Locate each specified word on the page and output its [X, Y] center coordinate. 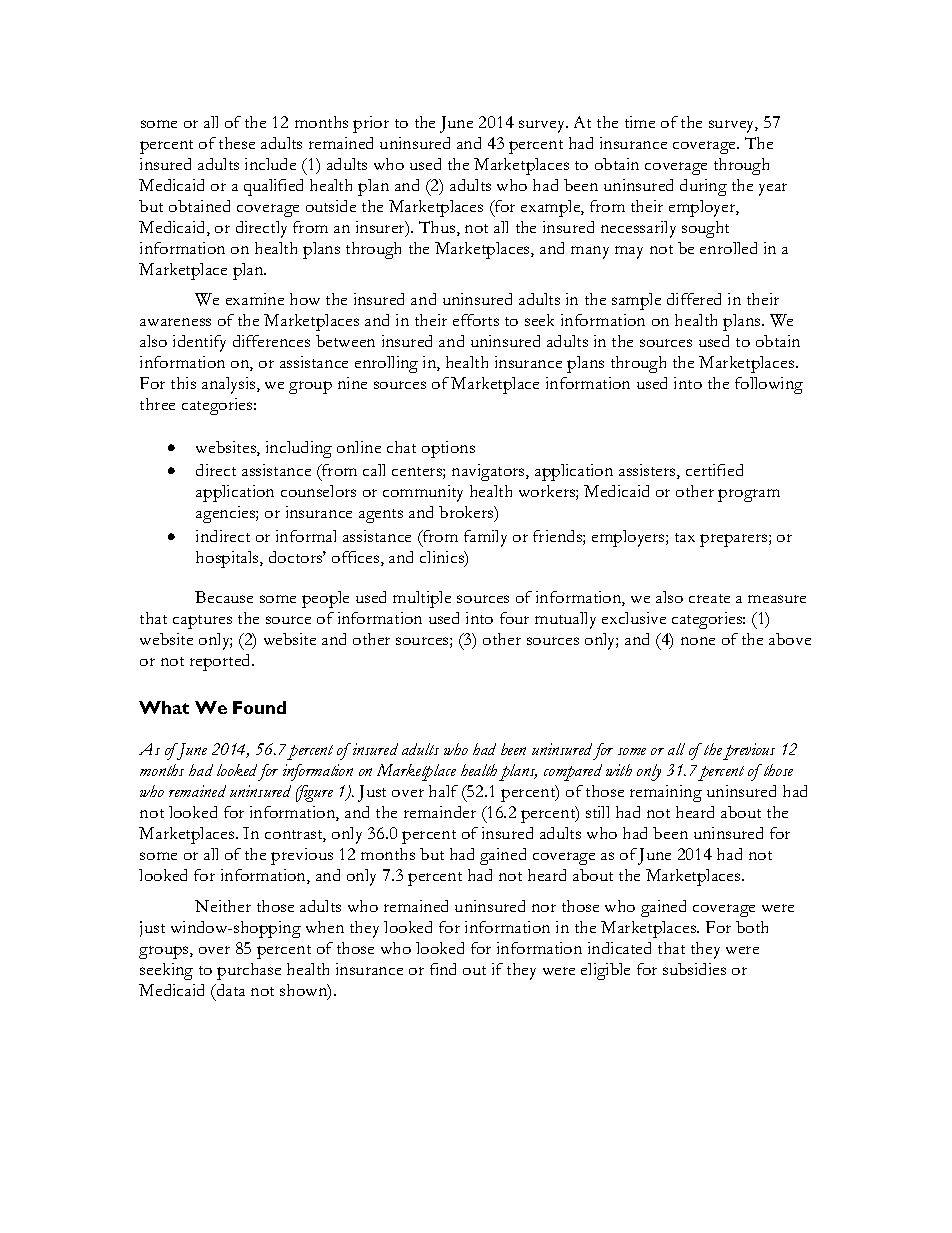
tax [685, 537]
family [485, 538]
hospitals [228, 559]
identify [199, 343]
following [769, 385]
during [703, 187]
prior [371, 124]
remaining [666, 793]
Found [259, 707]
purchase [249, 971]
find [443, 969]
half [443, 791]
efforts [476, 320]
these [237, 143]
